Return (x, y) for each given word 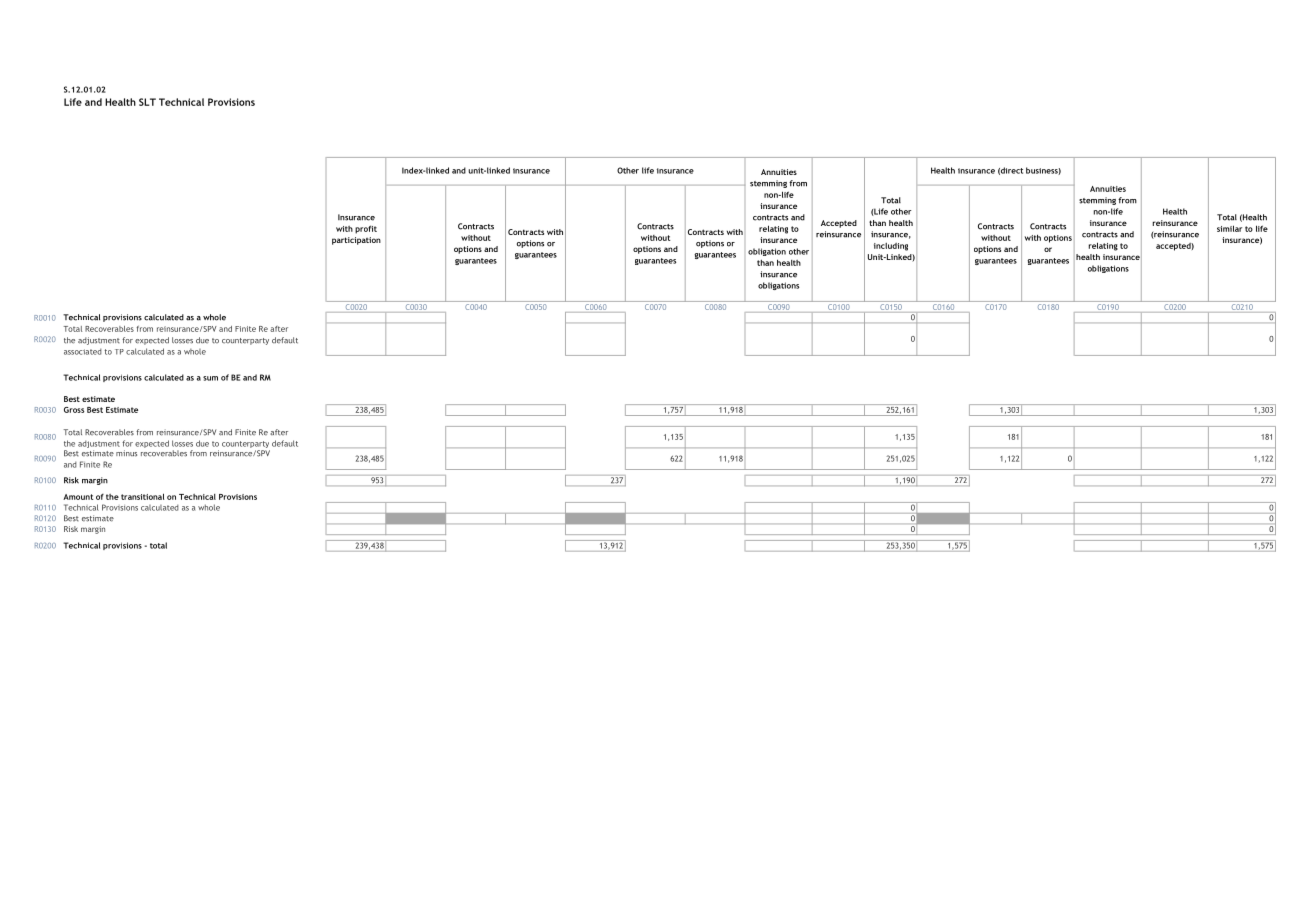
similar (1229, 228)
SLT (147, 102)
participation (356, 241)
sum (210, 378)
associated (83, 351)
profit (366, 229)
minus (126, 453)
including (891, 247)
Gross (74, 410)
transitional (142, 496)
